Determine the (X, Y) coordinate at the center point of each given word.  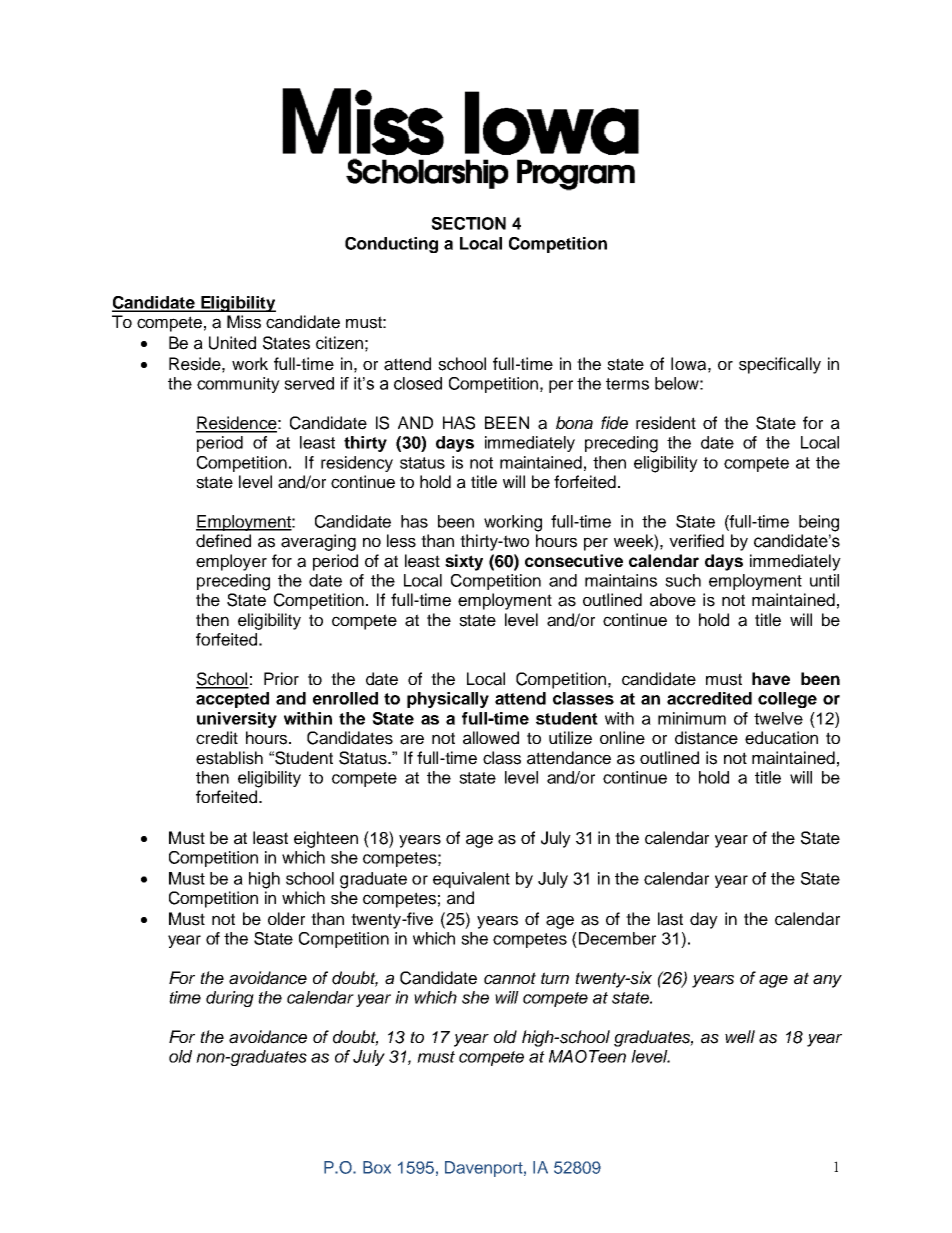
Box (377, 1167)
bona (574, 423)
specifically (780, 365)
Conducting (391, 245)
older (286, 919)
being (819, 523)
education (781, 738)
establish (229, 758)
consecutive (574, 560)
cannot (510, 978)
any (827, 981)
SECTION (468, 223)
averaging (318, 542)
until (824, 580)
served (309, 383)
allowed (491, 738)
